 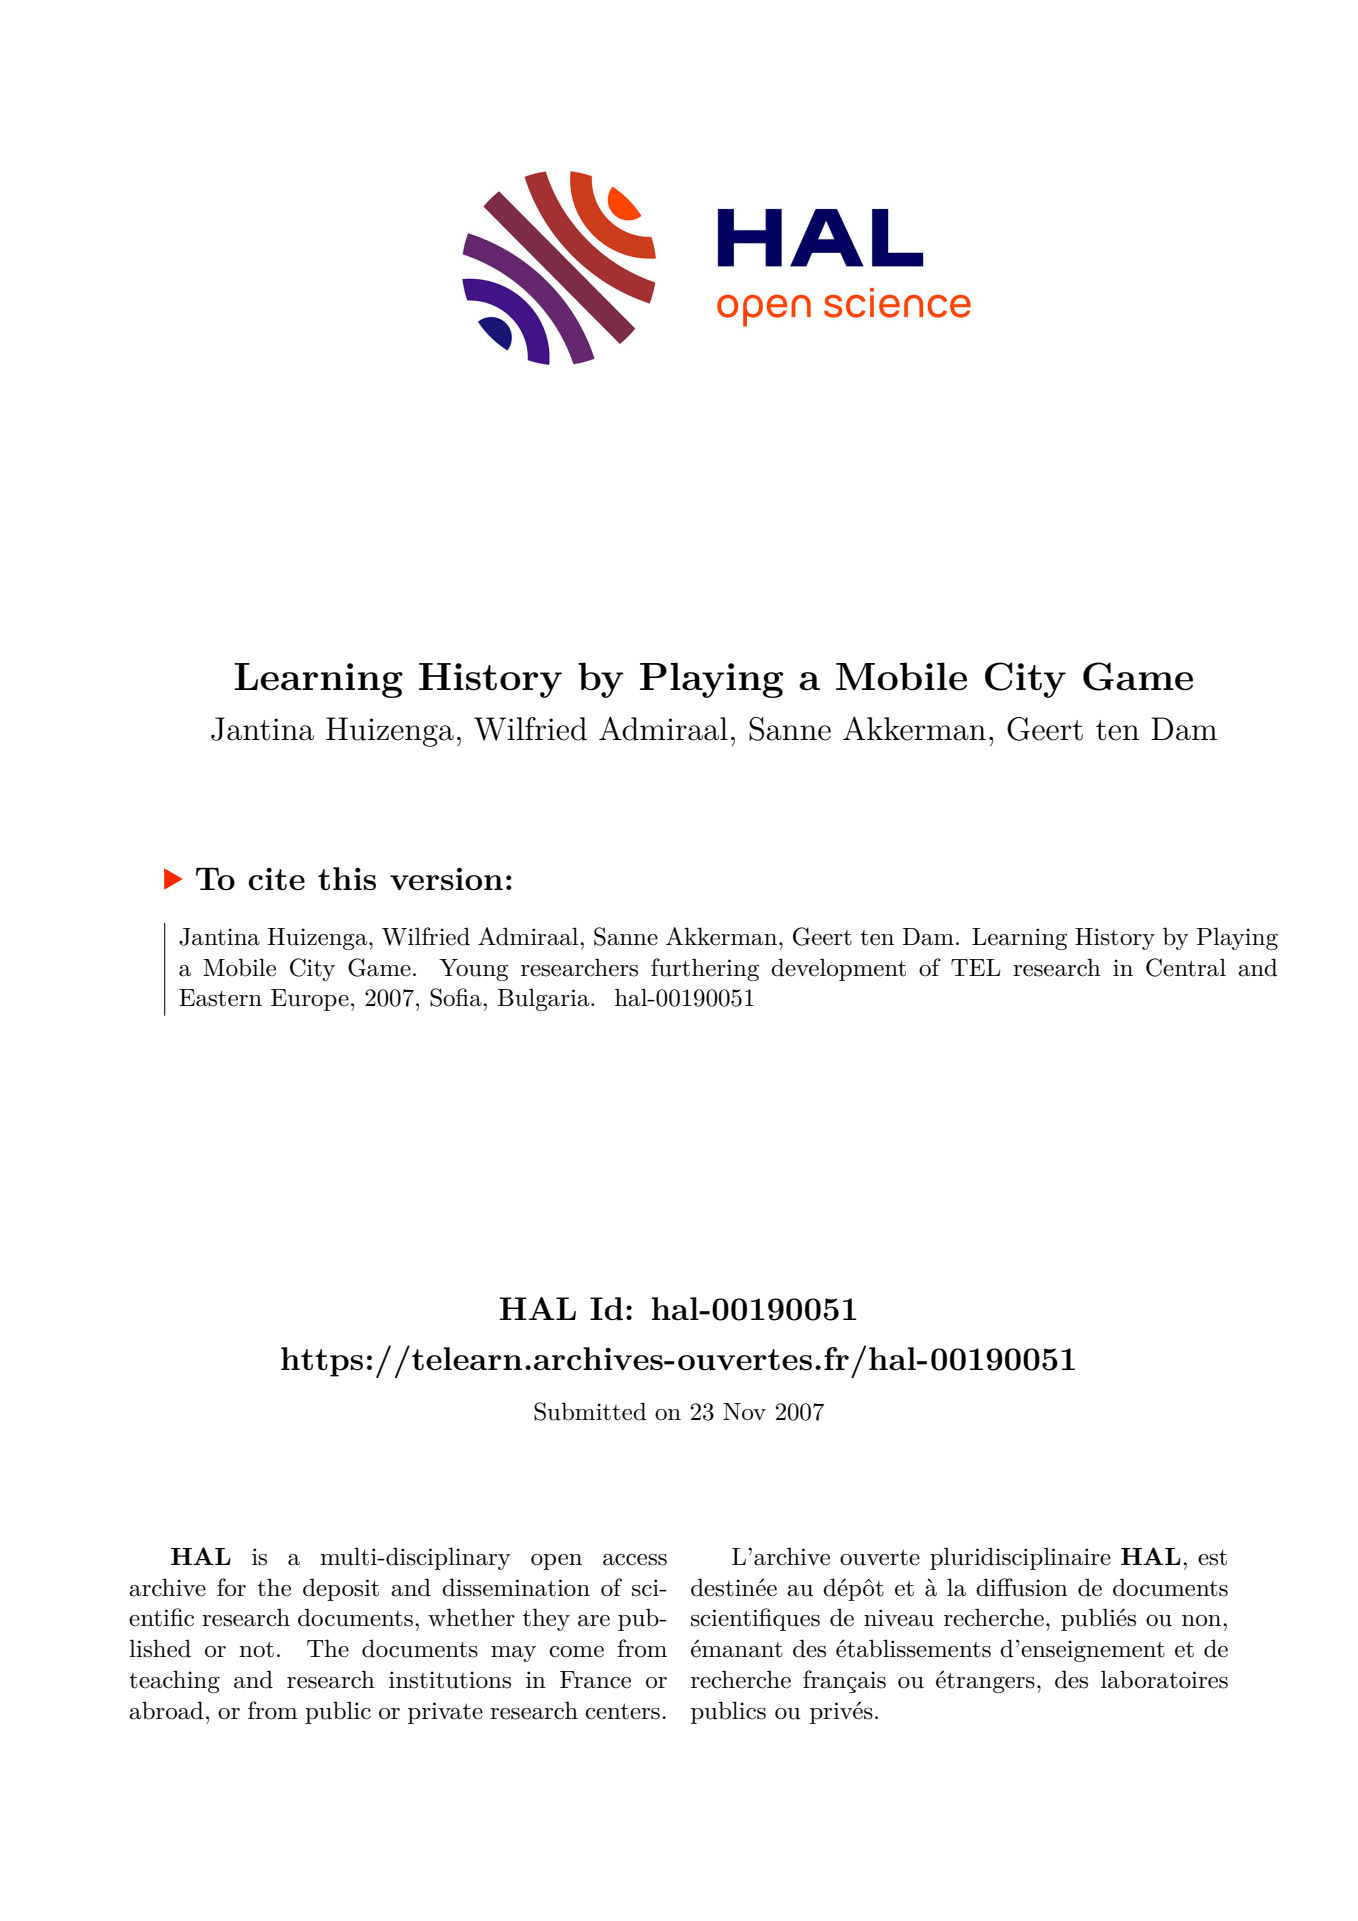 What do you see at coordinates (1186, 967) in the screenshot?
I see `Central` at bounding box center [1186, 967].
